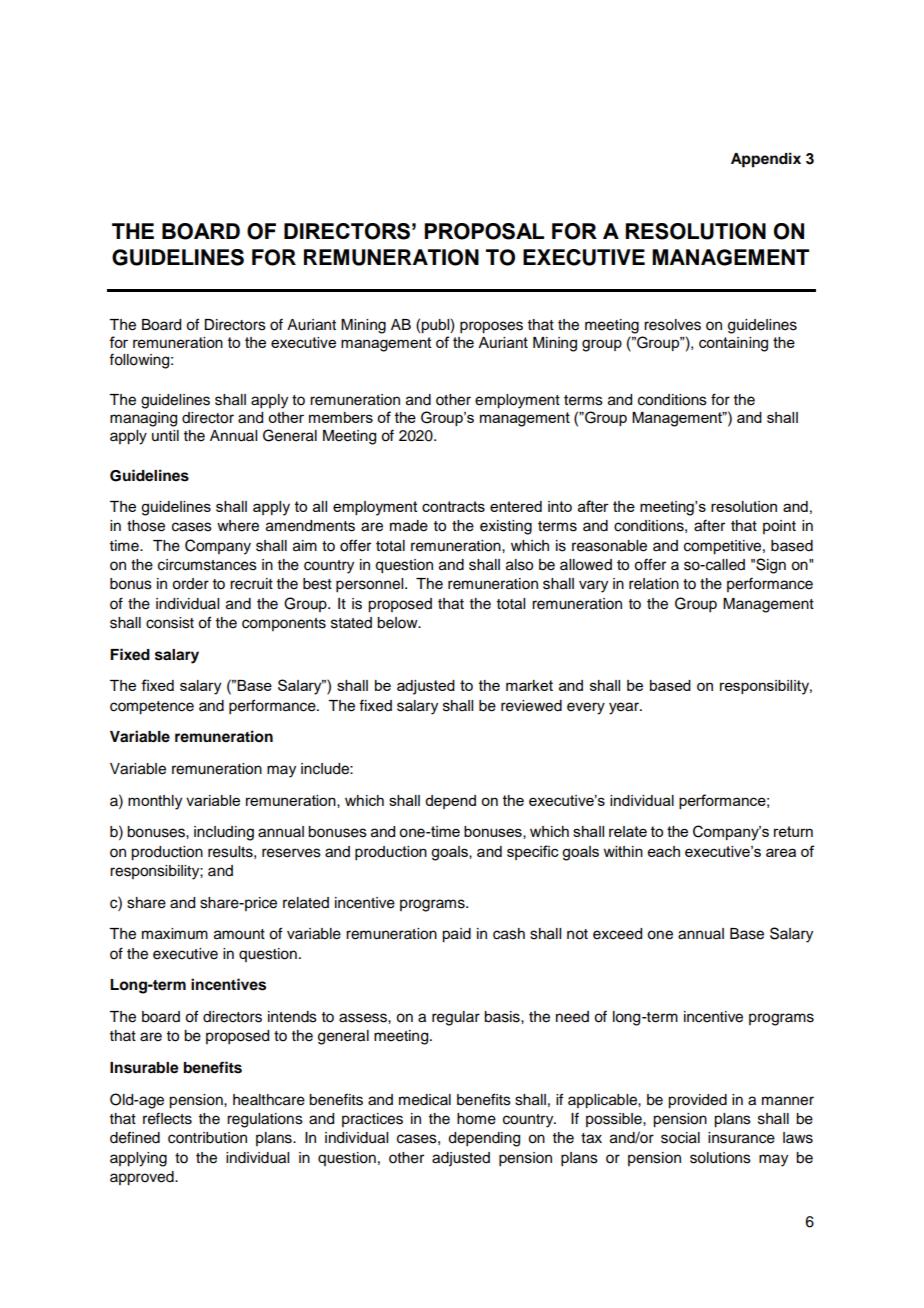 The height and width of the screenshot is (1308, 924). I want to click on point, so click(779, 527).
